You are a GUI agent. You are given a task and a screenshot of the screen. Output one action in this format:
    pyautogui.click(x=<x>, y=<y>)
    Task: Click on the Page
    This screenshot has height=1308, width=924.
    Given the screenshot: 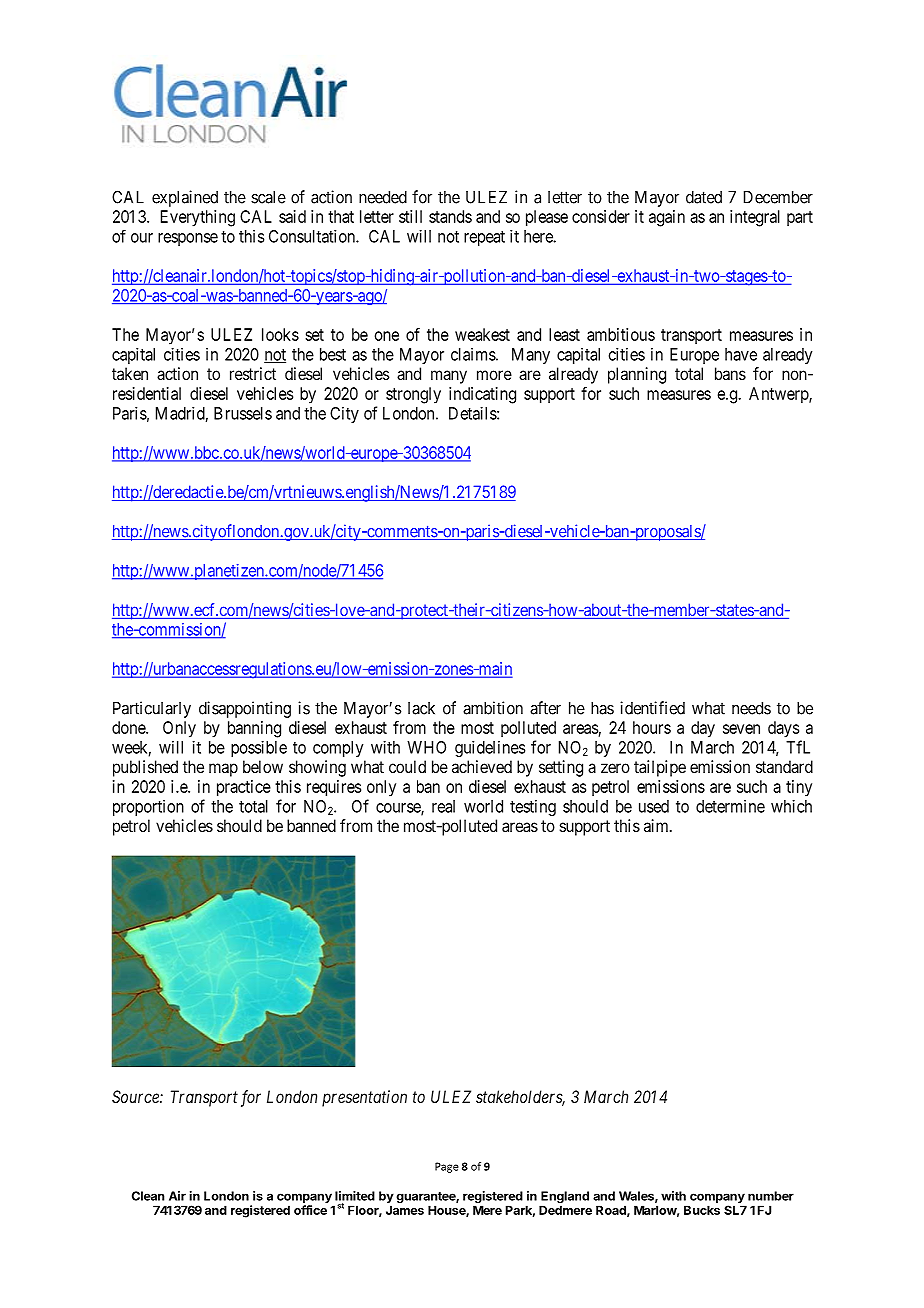 What is the action you would take?
    pyautogui.click(x=447, y=1167)
